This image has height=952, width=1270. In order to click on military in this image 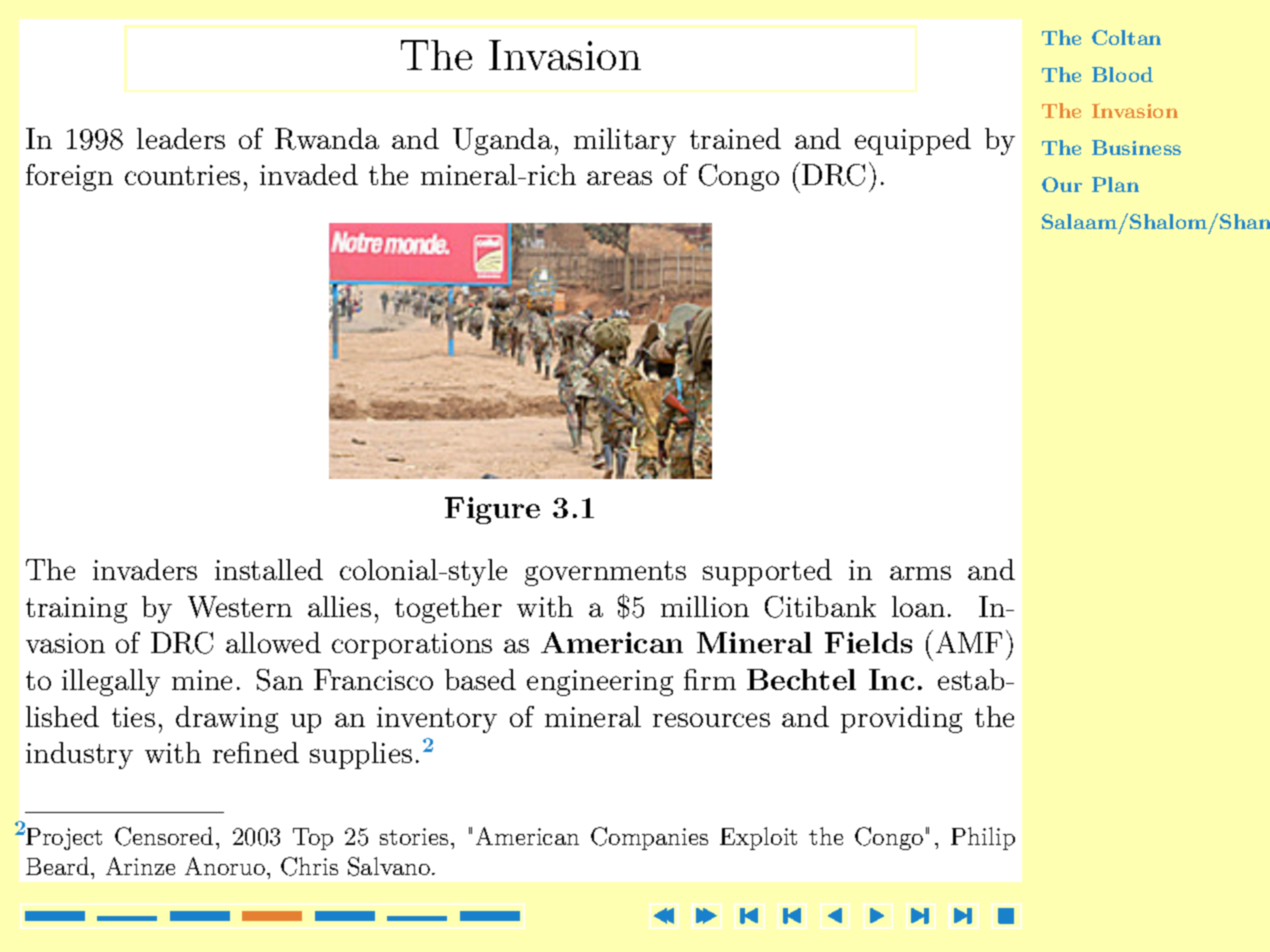, I will do `click(625, 141)`.
